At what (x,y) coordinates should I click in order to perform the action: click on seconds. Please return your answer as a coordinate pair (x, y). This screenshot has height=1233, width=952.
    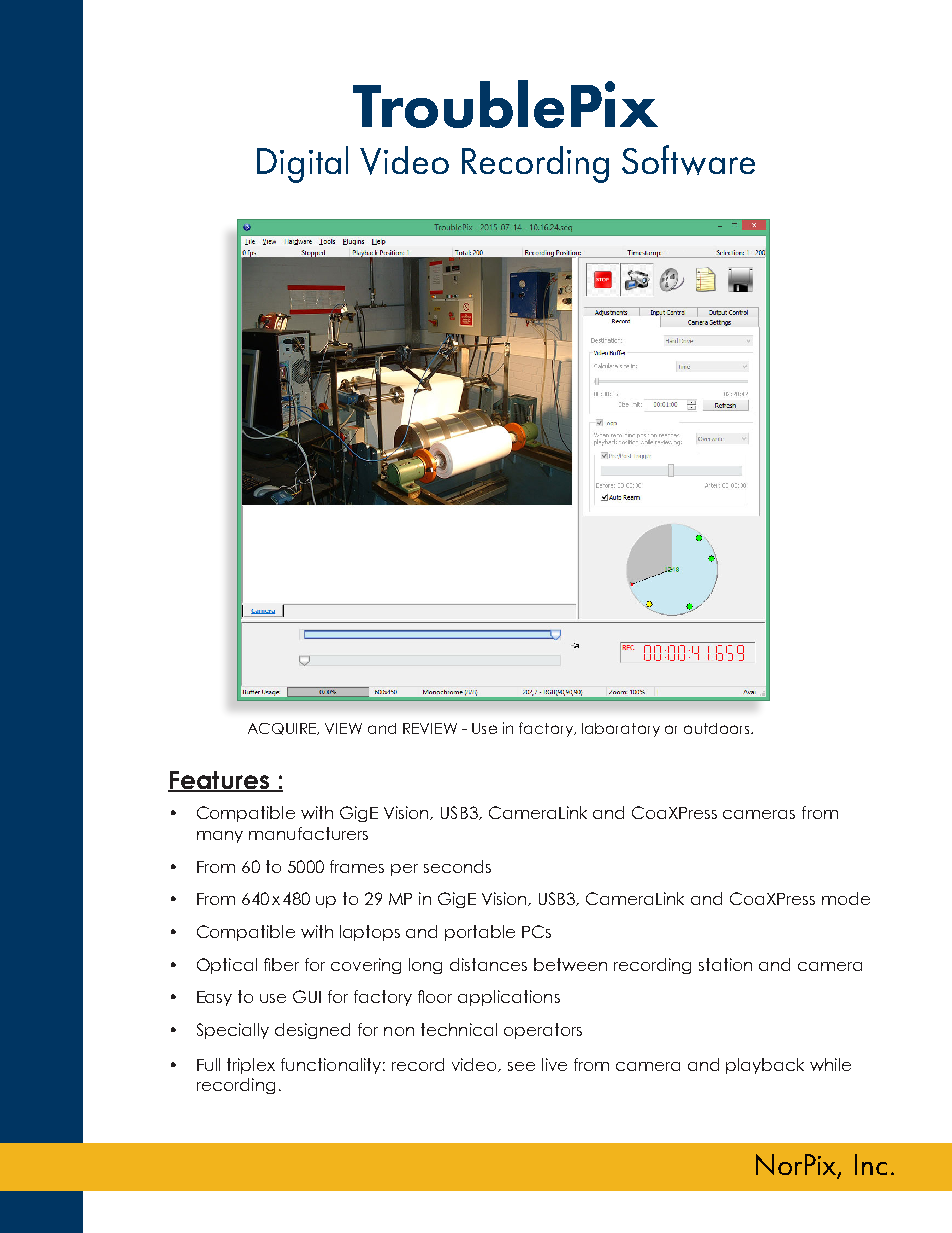
    Looking at the image, I should click on (457, 866).
